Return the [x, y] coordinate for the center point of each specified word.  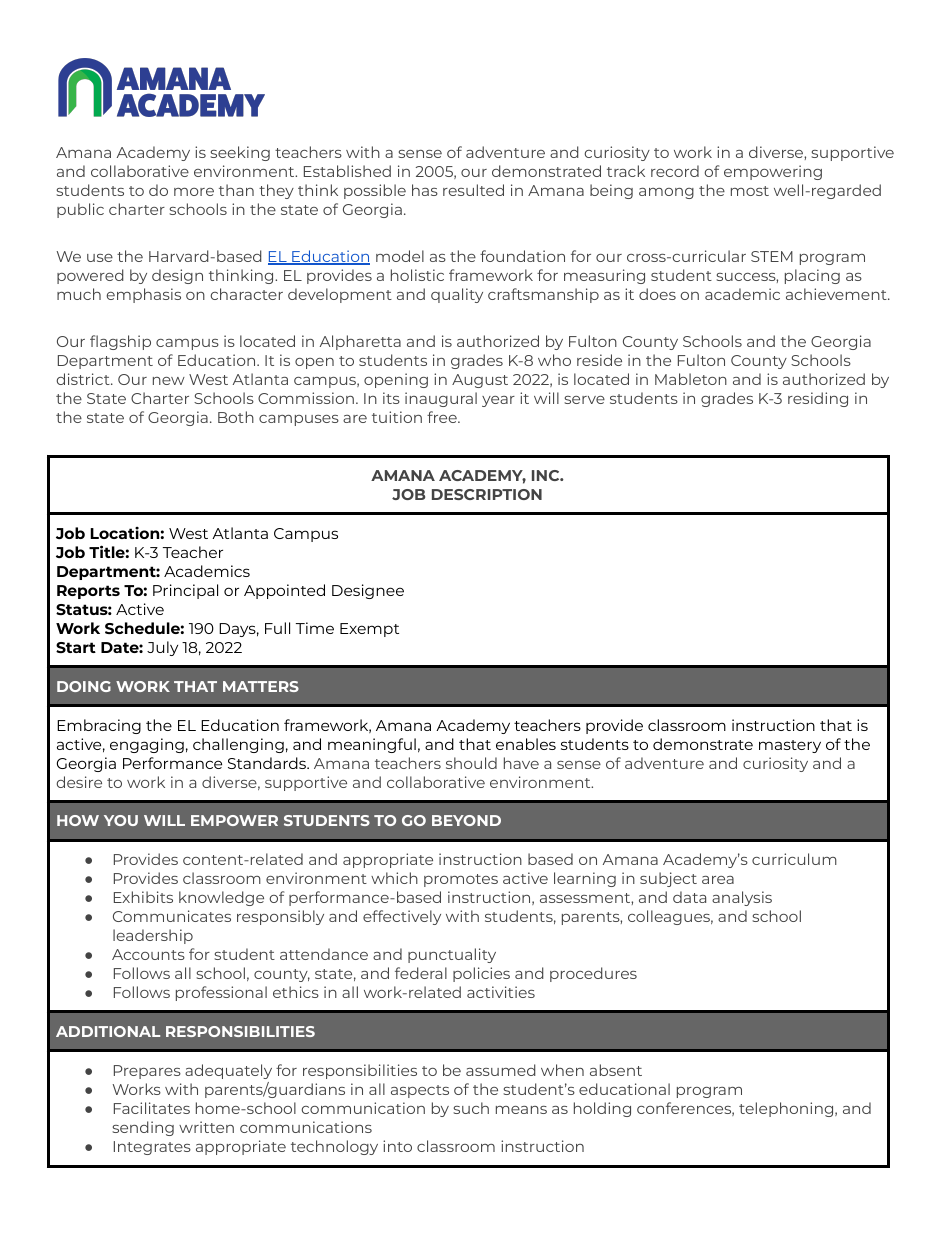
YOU [121, 820]
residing [818, 399]
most [750, 191]
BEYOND [466, 820]
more [194, 192]
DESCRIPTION [487, 494]
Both [236, 417]
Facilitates [152, 1108]
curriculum [794, 859]
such [471, 1108]
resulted [473, 190]
